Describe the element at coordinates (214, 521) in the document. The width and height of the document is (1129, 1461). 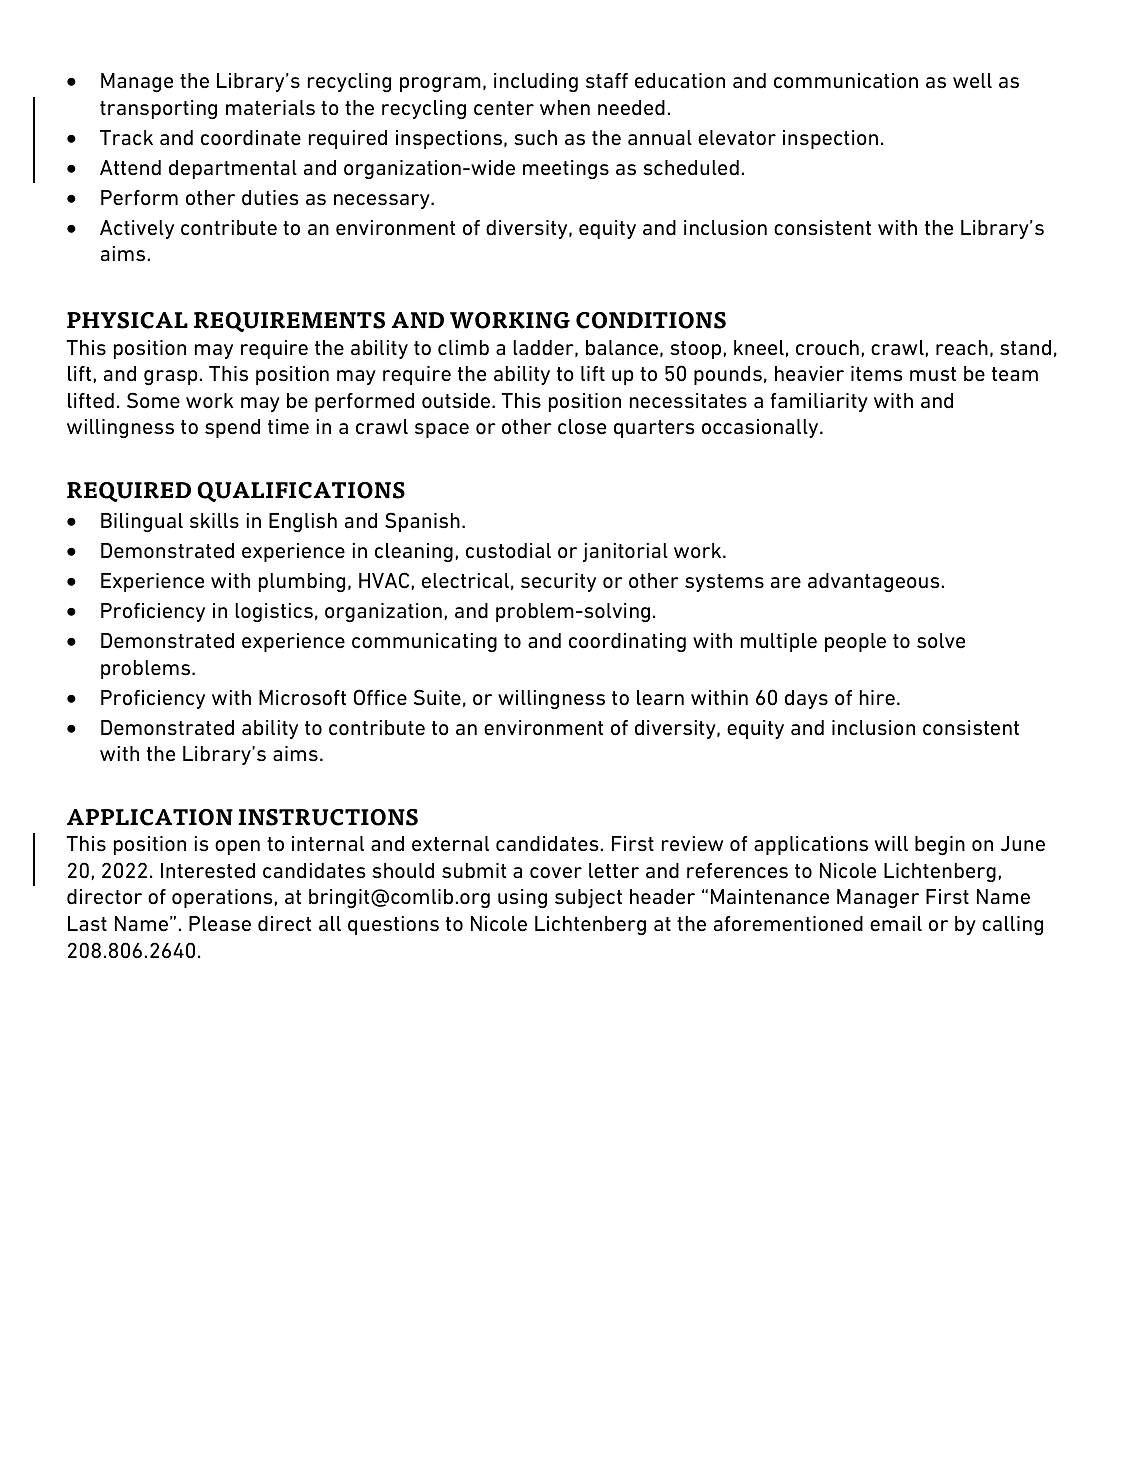
I see `skills` at that location.
